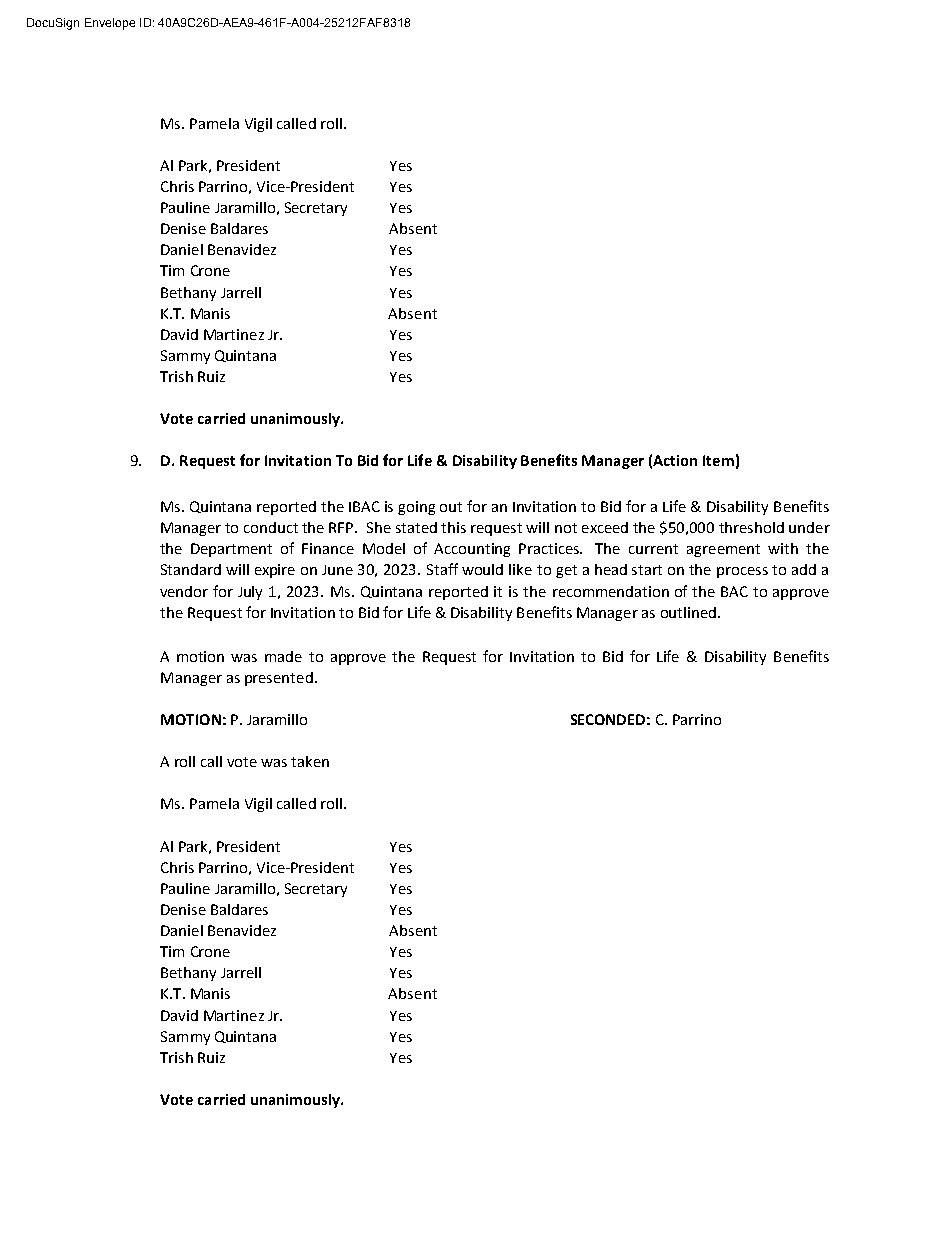 The height and width of the screenshot is (1233, 952). I want to click on going, so click(416, 508).
